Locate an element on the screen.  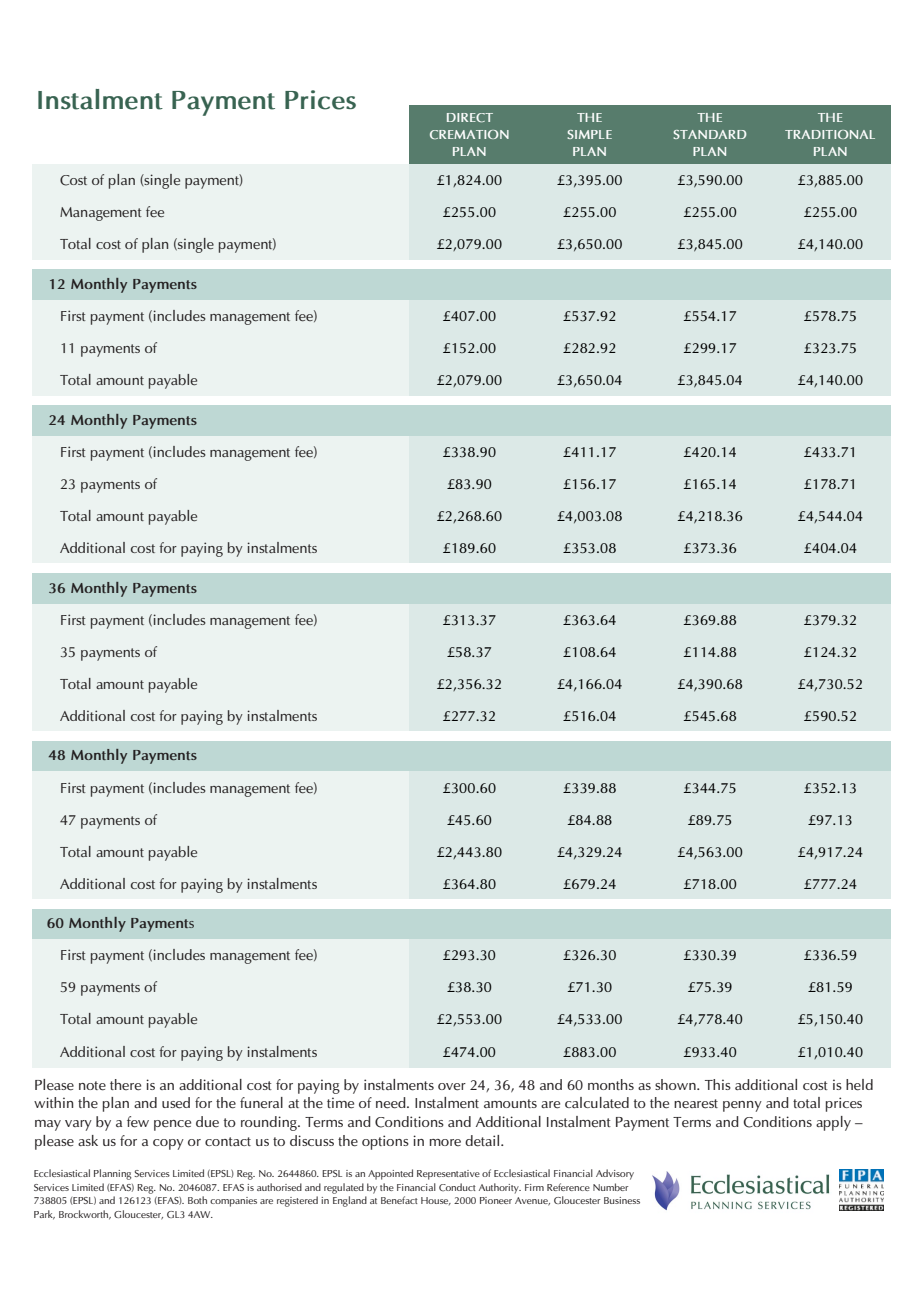
shown is located at coordinates (676, 1084).
